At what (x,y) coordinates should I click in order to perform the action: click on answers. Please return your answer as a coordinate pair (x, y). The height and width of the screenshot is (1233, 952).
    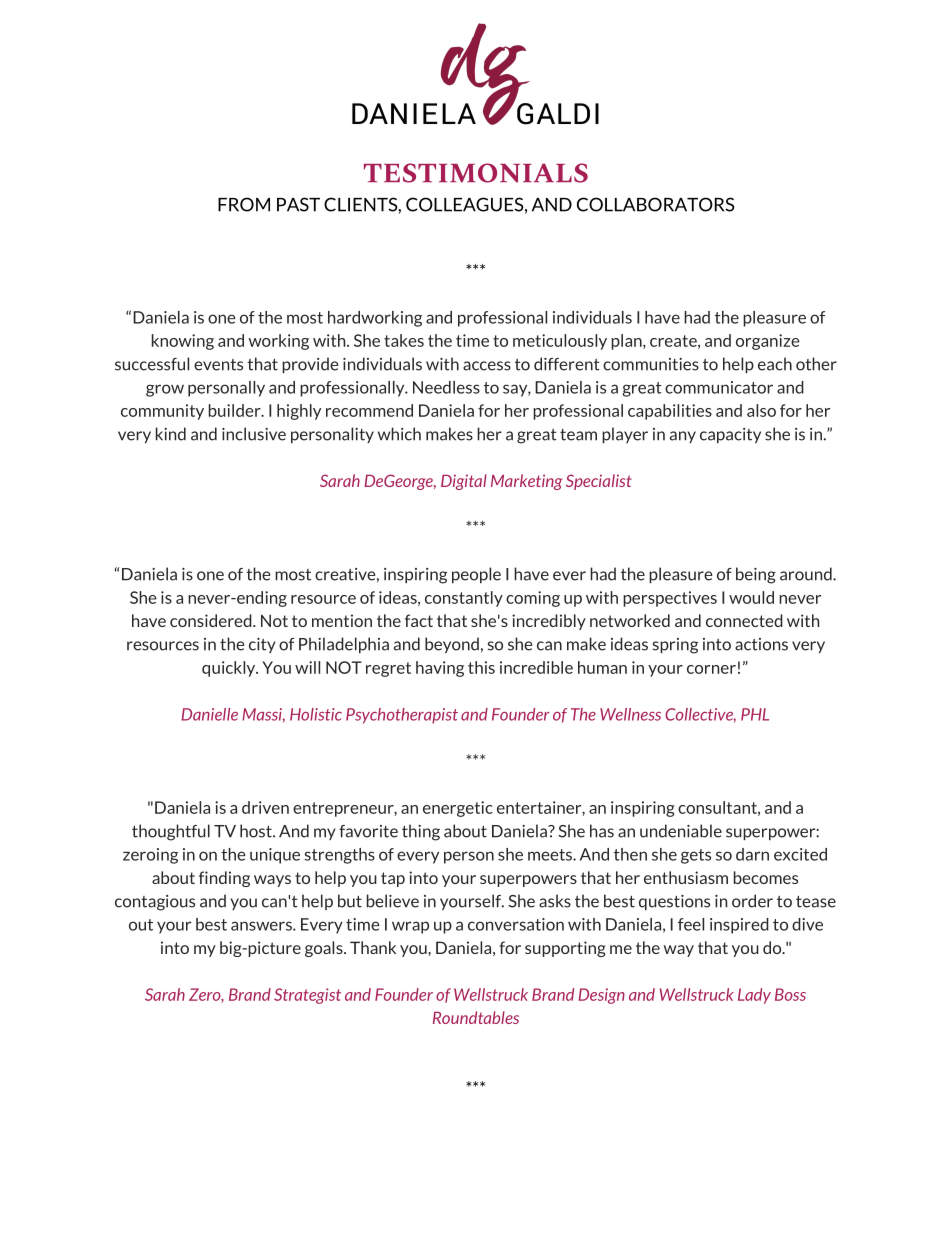
    Looking at the image, I should click on (262, 926).
